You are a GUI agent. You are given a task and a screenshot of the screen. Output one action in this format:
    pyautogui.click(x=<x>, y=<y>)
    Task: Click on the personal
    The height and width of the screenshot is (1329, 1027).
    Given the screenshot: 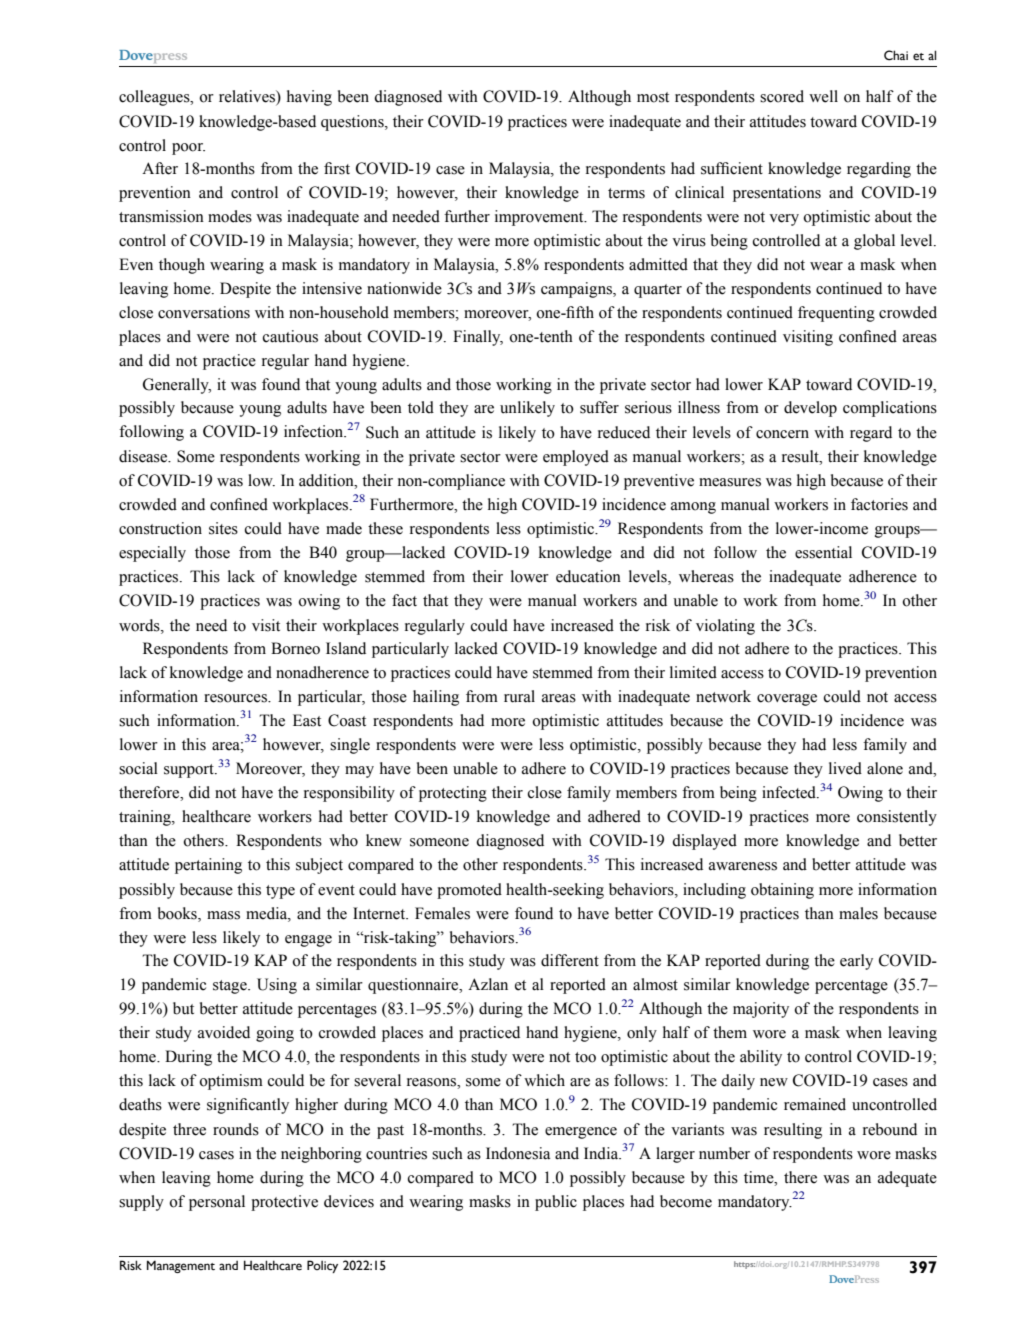 What is the action you would take?
    pyautogui.click(x=217, y=1203)
